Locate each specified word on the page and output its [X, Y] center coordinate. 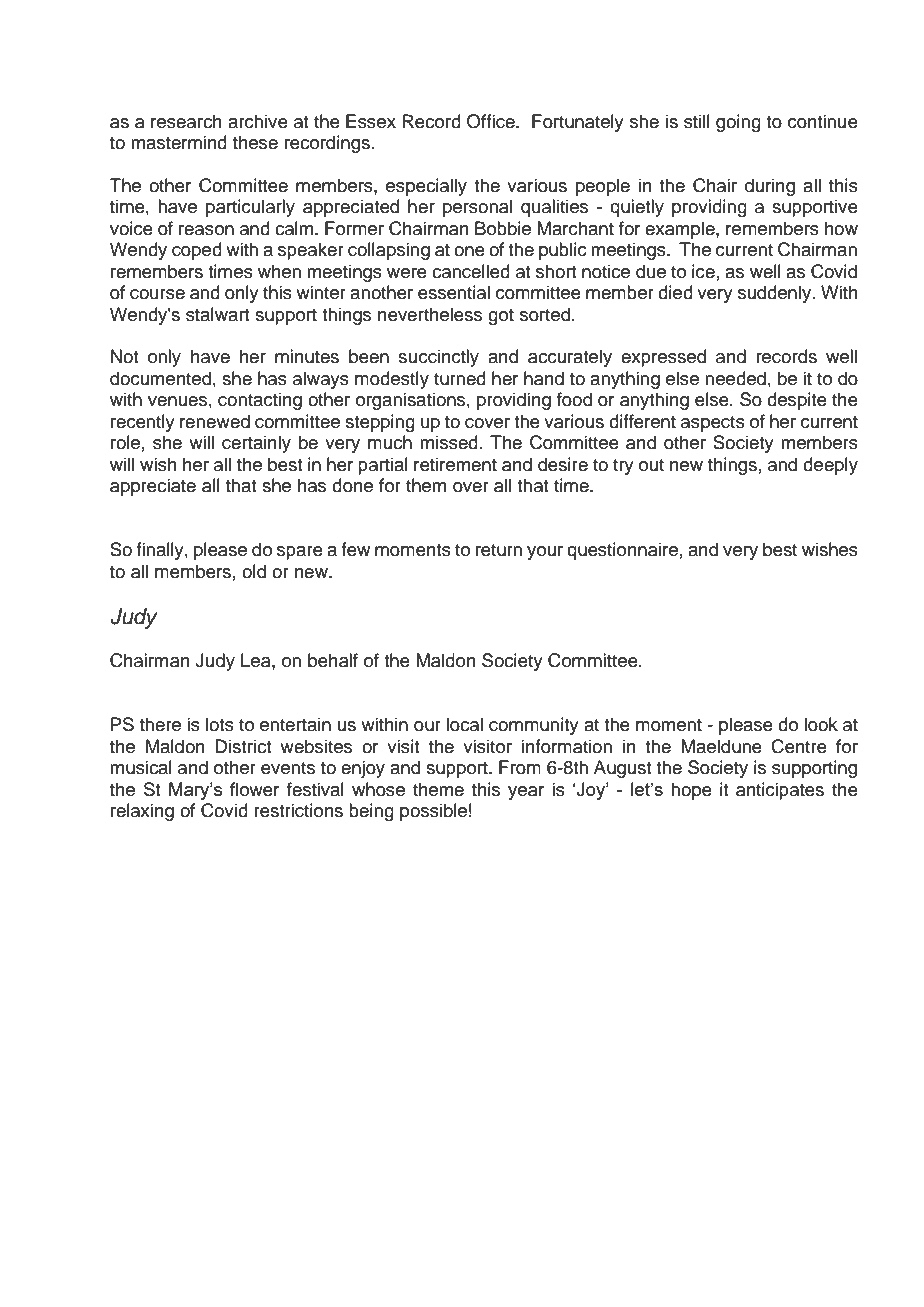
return [499, 550]
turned [460, 378]
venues [177, 401]
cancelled [471, 271]
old [254, 571]
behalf [333, 660]
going [738, 123]
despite [797, 401]
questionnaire [622, 551]
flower [254, 789]
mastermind [179, 142]
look [821, 724]
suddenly [776, 294]
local [464, 724]
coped [197, 251]
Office [492, 121]
